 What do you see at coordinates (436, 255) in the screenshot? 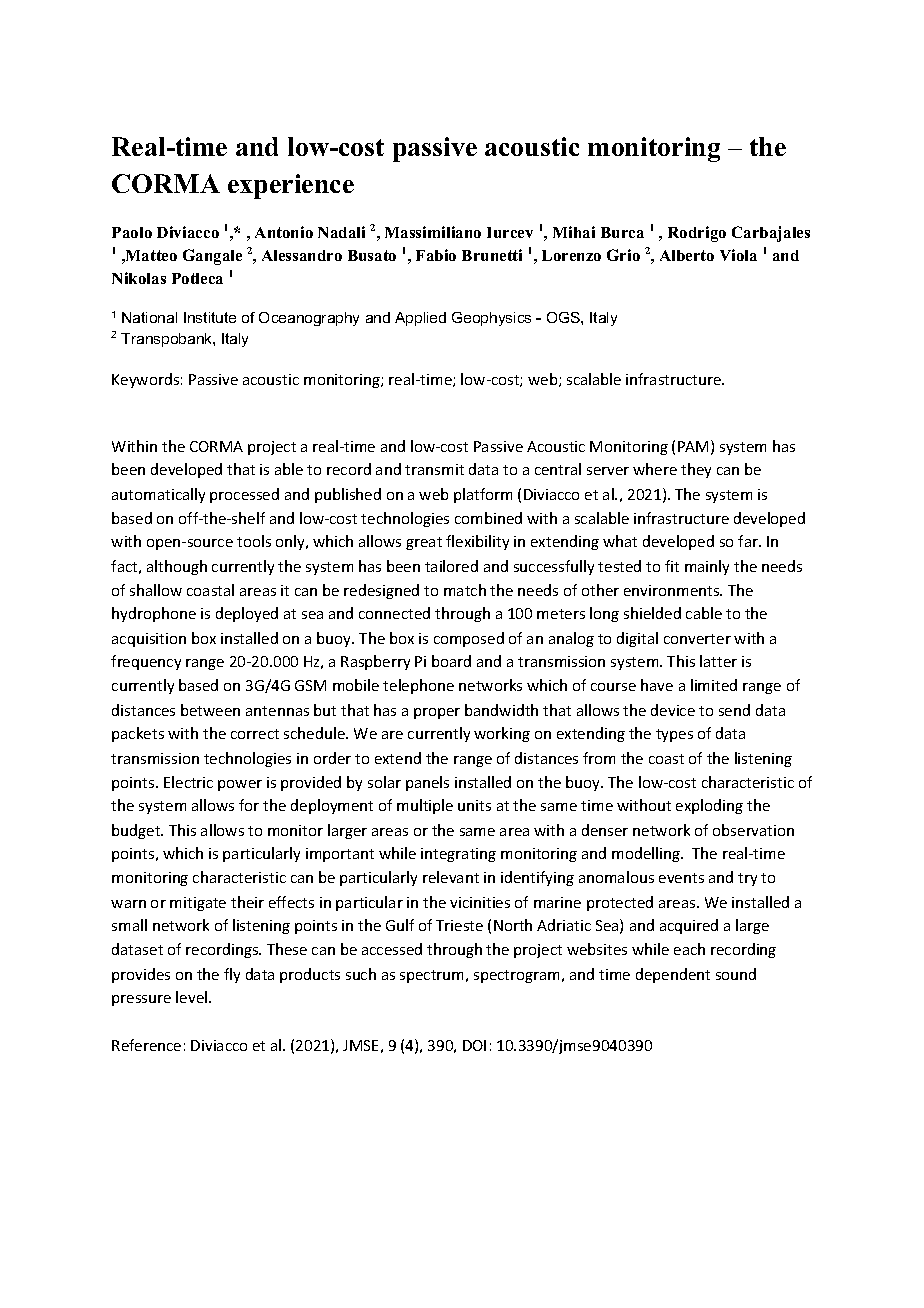
I see `Fabio` at bounding box center [436, 255].
